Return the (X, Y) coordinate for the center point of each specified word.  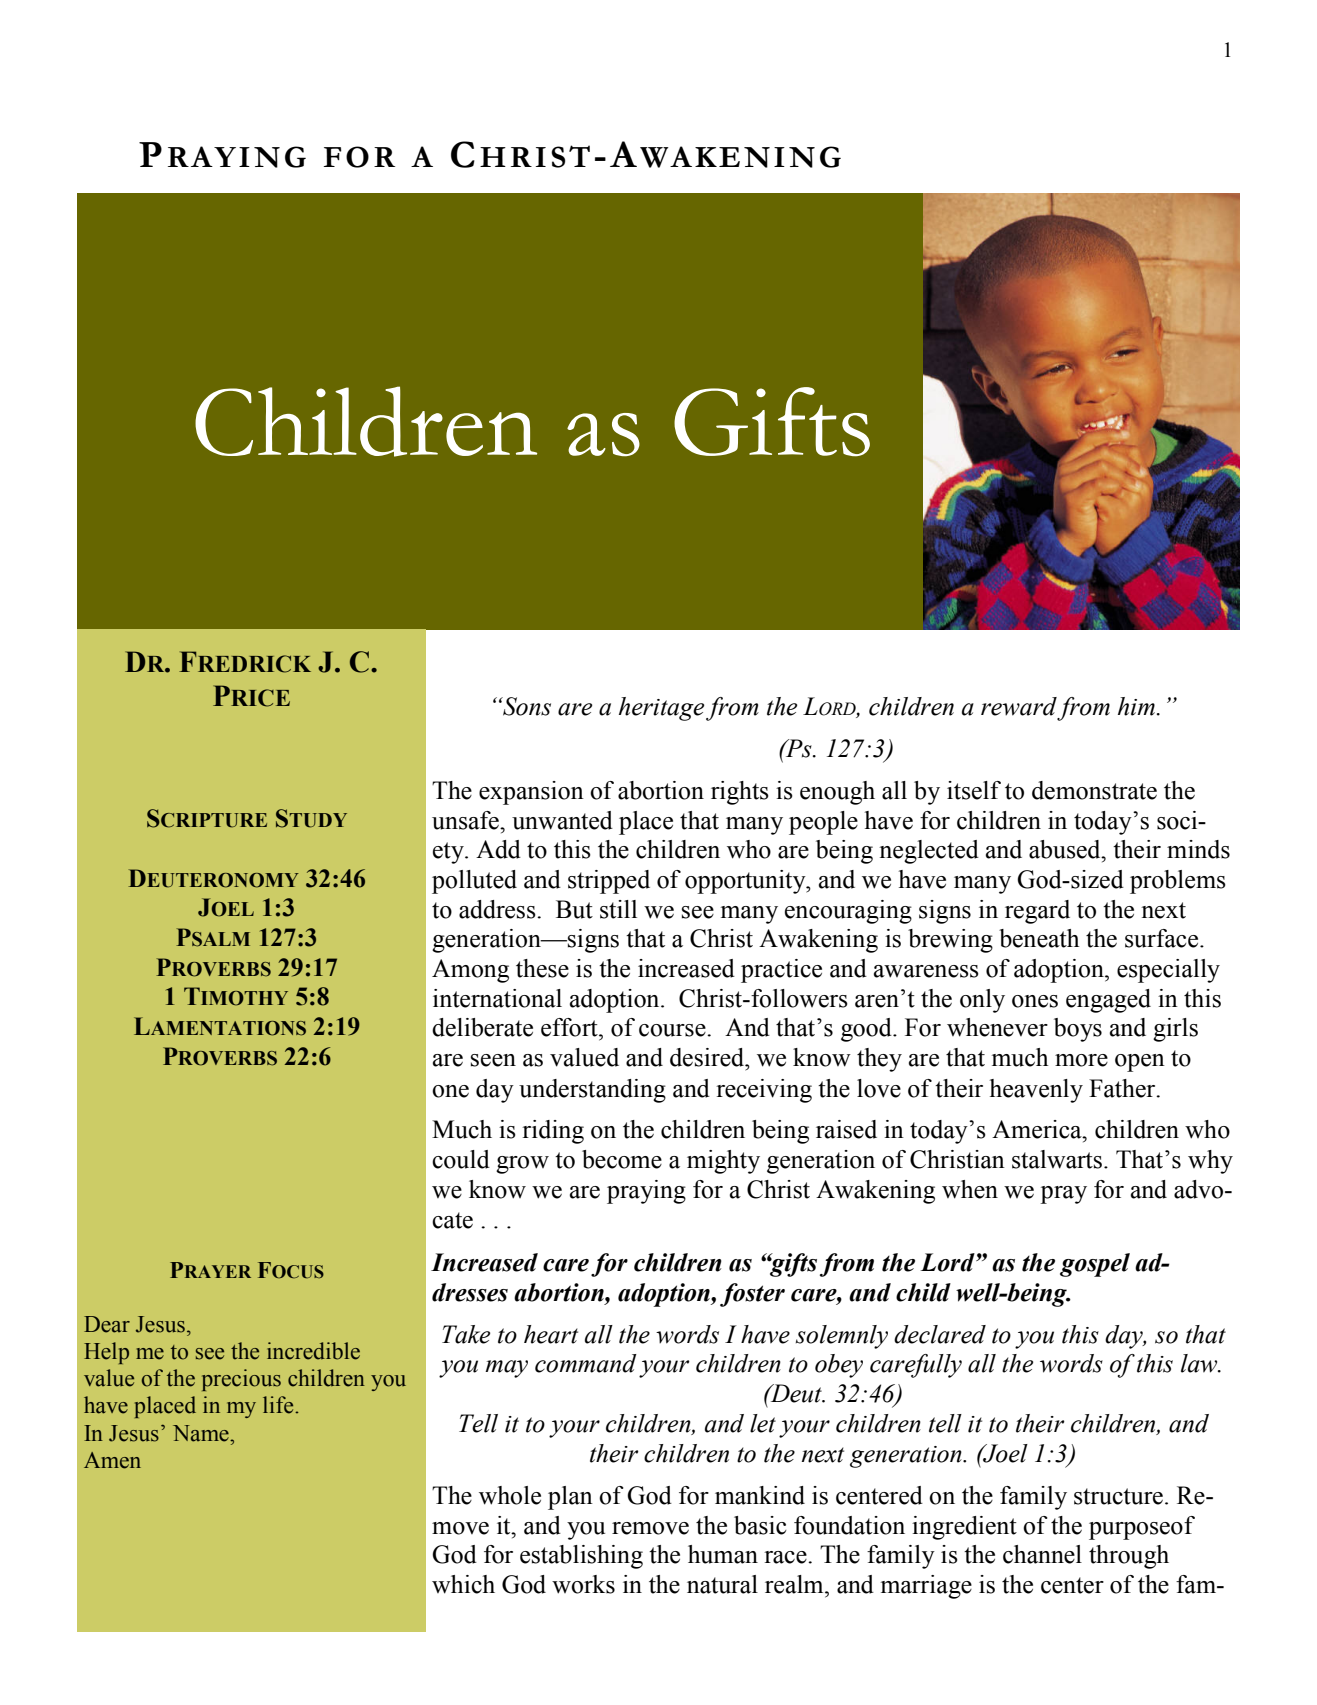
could (461, 1159)
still (618, 909)
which (463, 1584)
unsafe (466, 820)
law (1200, 1363)
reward (1019, 706)
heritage (661, 709)
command (586, 1363)
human (723, 1554)
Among (470, 971)
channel (1042, 1554)
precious (241, 1380)
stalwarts (1057, 1159)
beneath (1039, 938)
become (622, 1159)
